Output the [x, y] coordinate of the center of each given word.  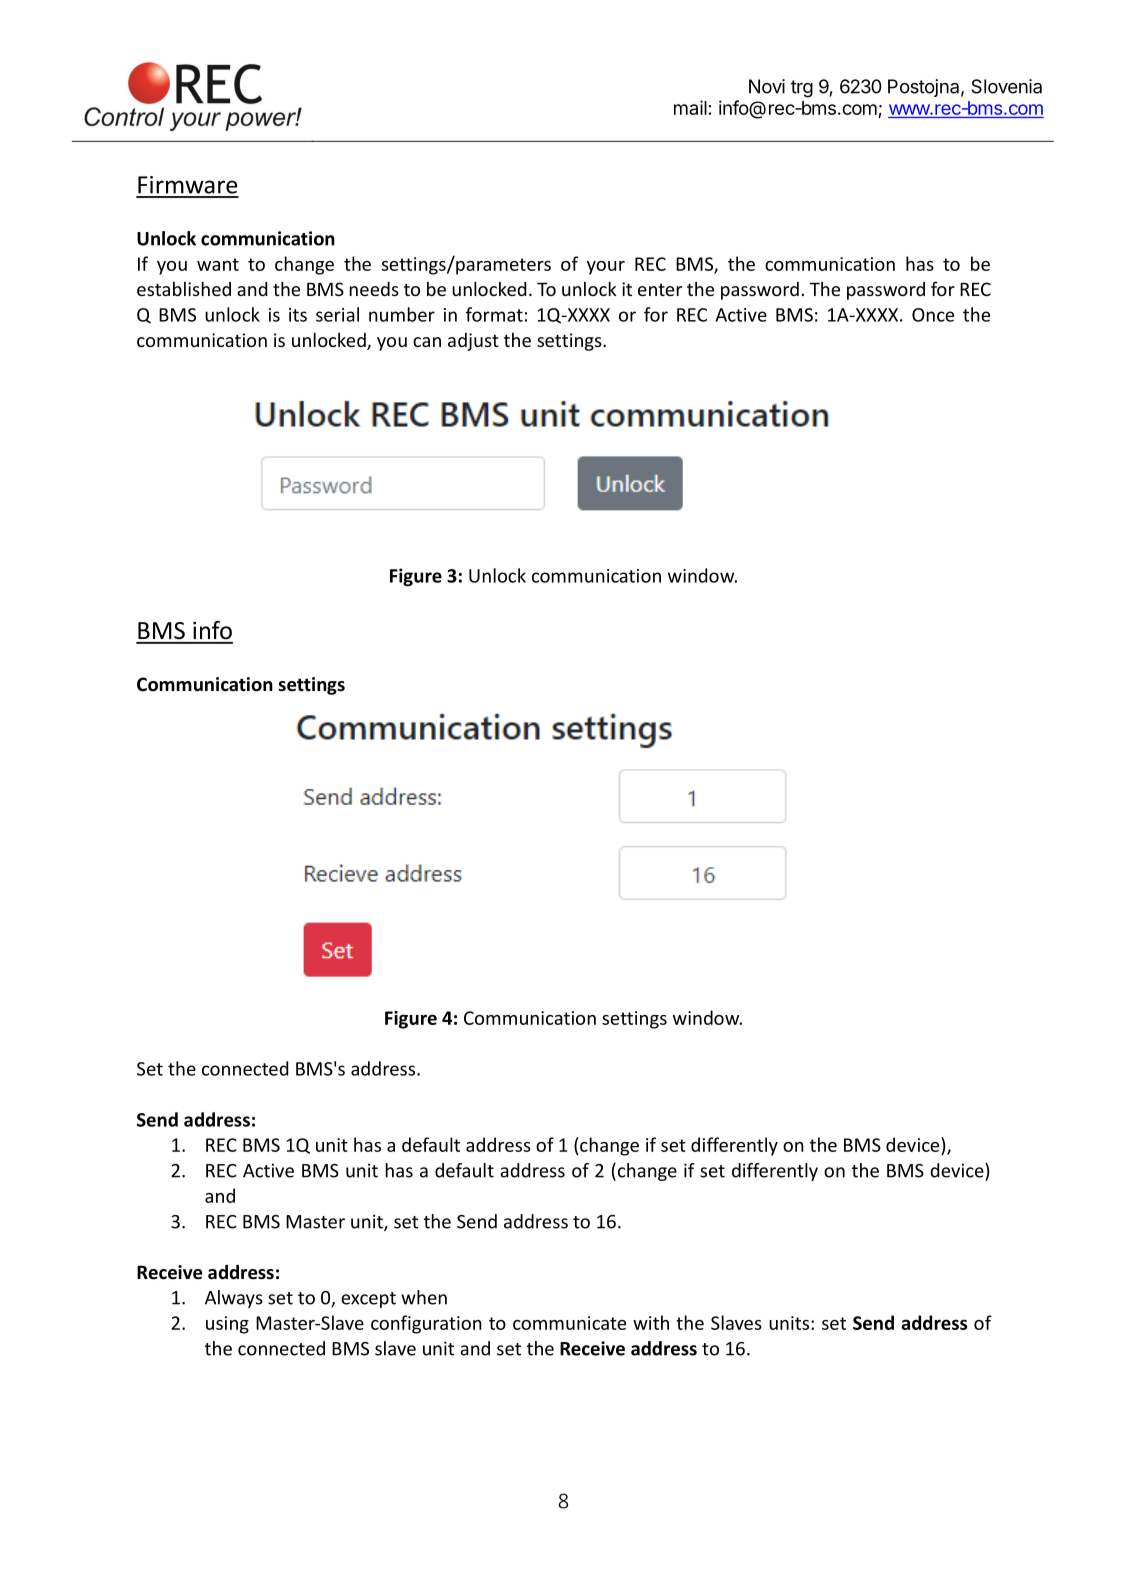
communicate [569, 1323]
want [218, 264]
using [227, 1325]
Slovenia [1006, 86]
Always [234, 1299]
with [651, 1322]
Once [933, 315]
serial [337, 314]
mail [690, 107]
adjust [473, 342]
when [424, 1297]
